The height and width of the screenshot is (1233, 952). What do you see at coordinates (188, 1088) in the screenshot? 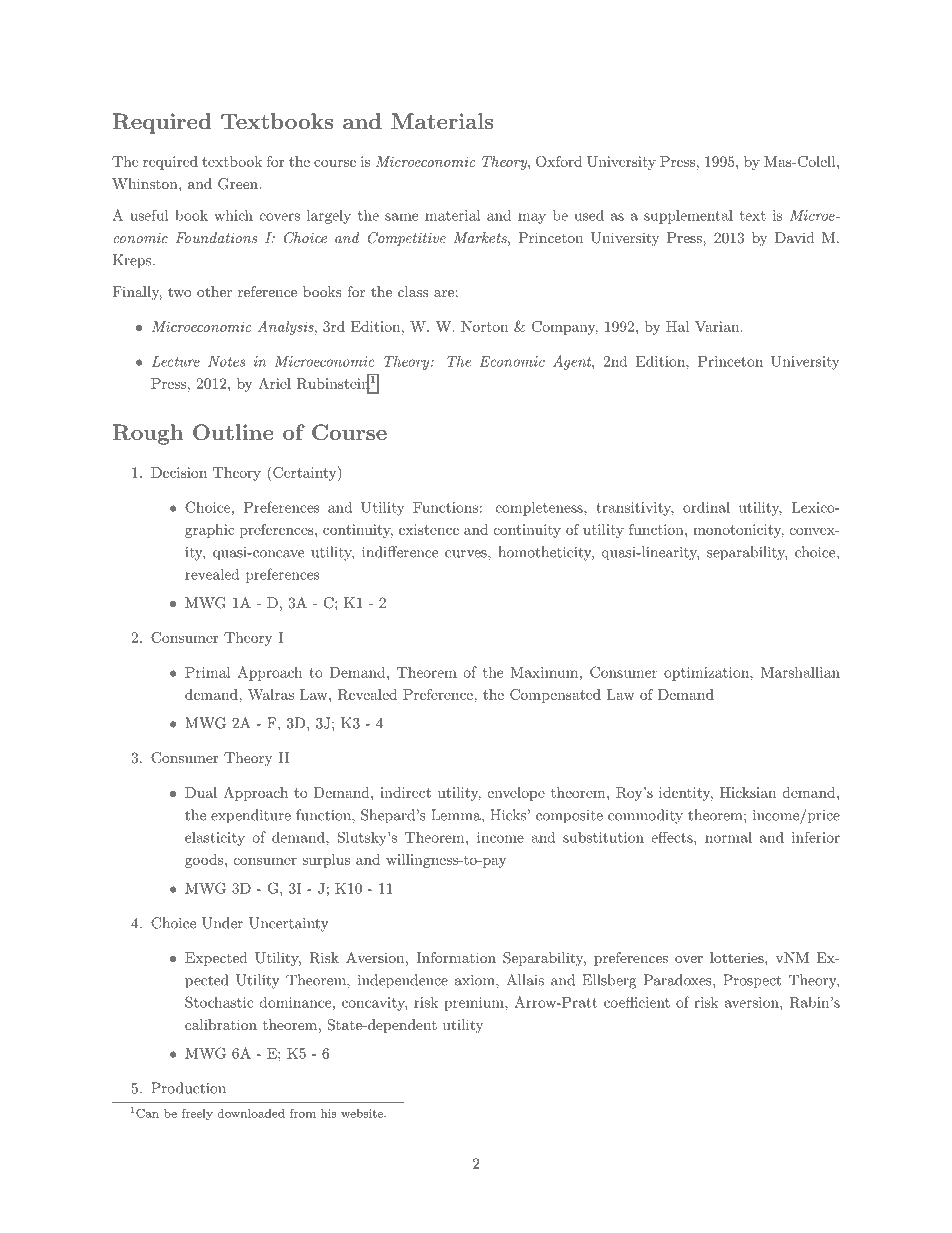
I see `Production` at bounding box center [188, 1088].
